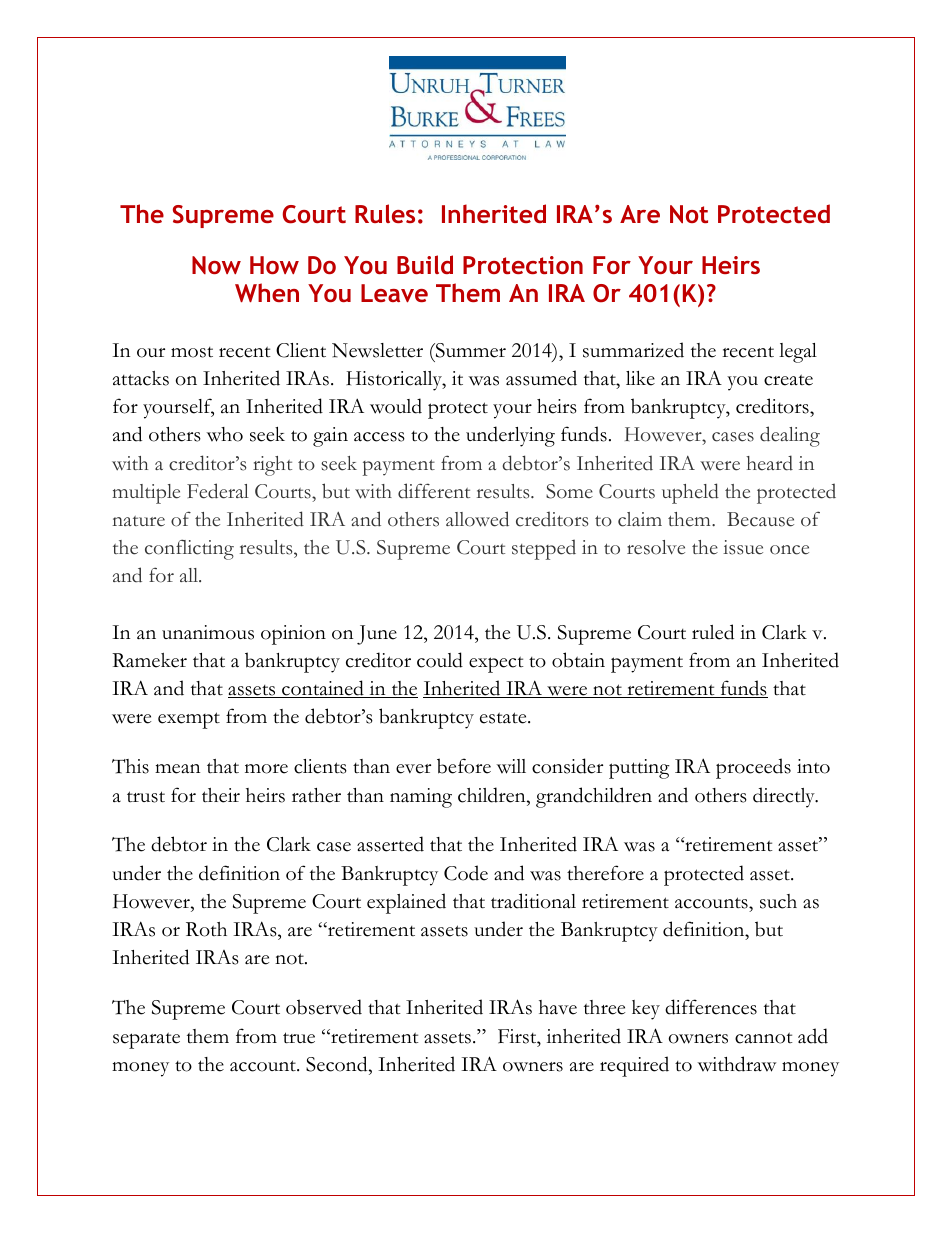 Image resolution: width=952 pixels, height=1233 pixels. I want to click on proceeds, so click(753, 768).
